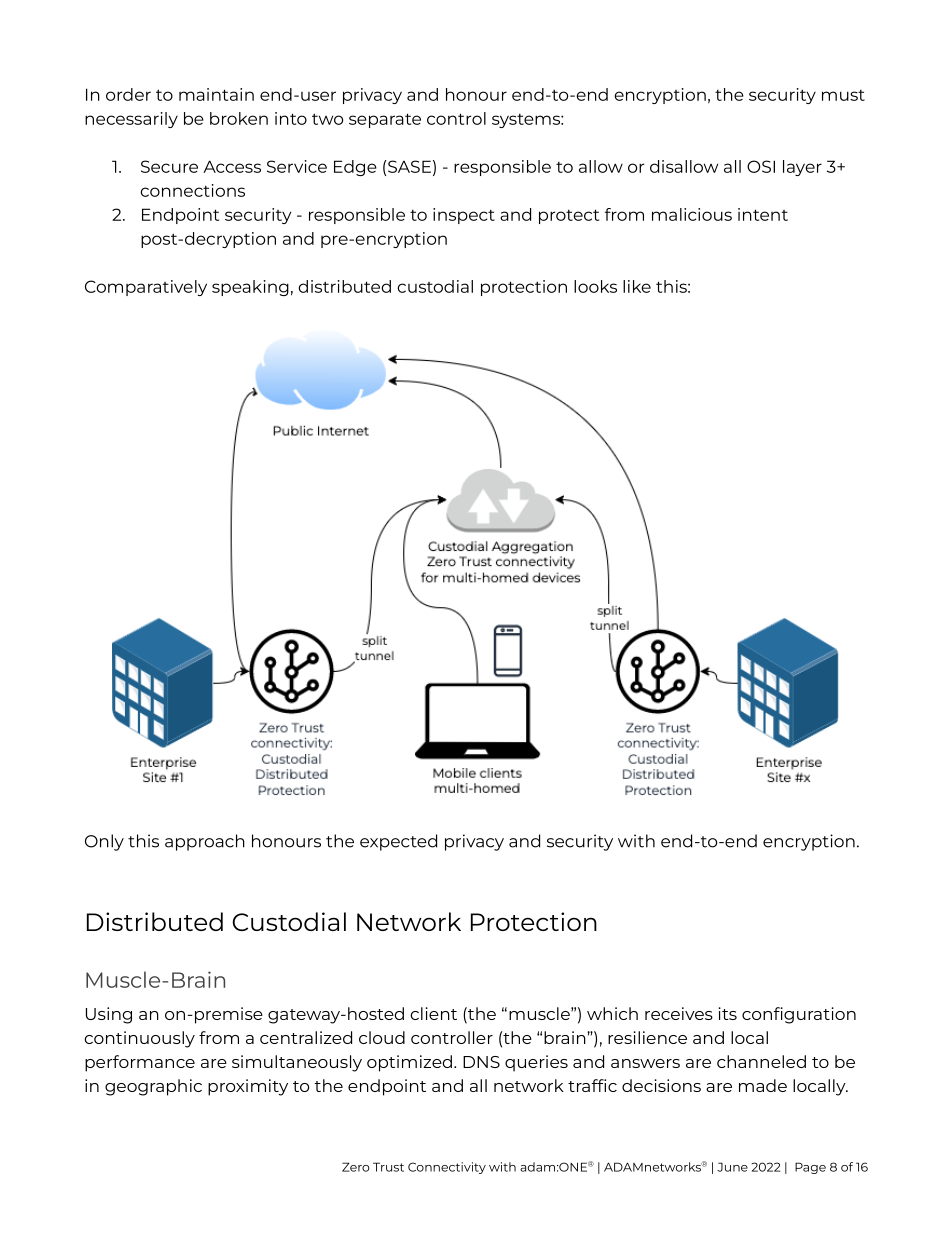 This document has width=952, height=1233. Describe the element at coordinates (595, 286) in the document. I see `looks` at that location.
